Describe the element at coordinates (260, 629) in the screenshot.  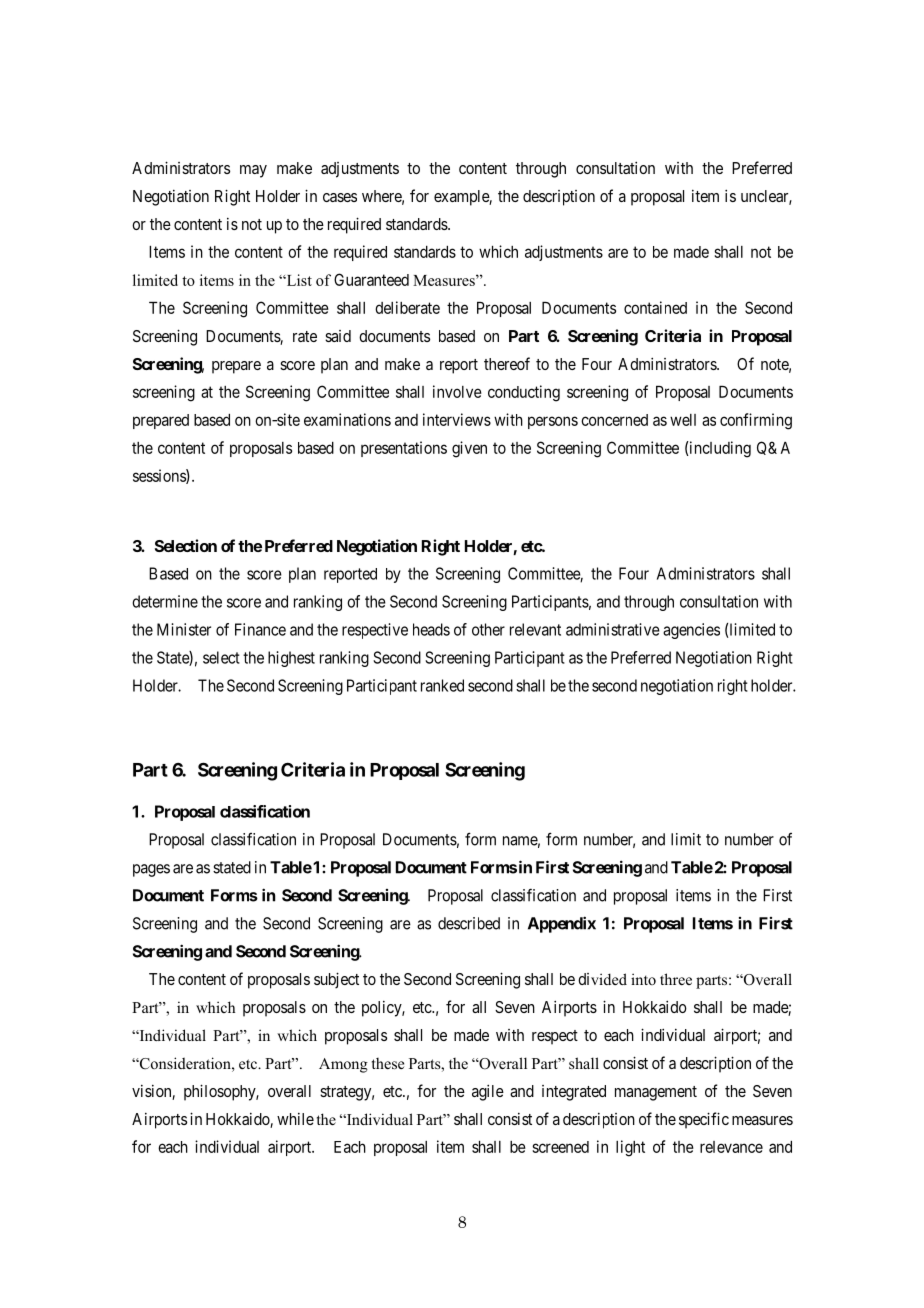
I see `Finance` at that location.
